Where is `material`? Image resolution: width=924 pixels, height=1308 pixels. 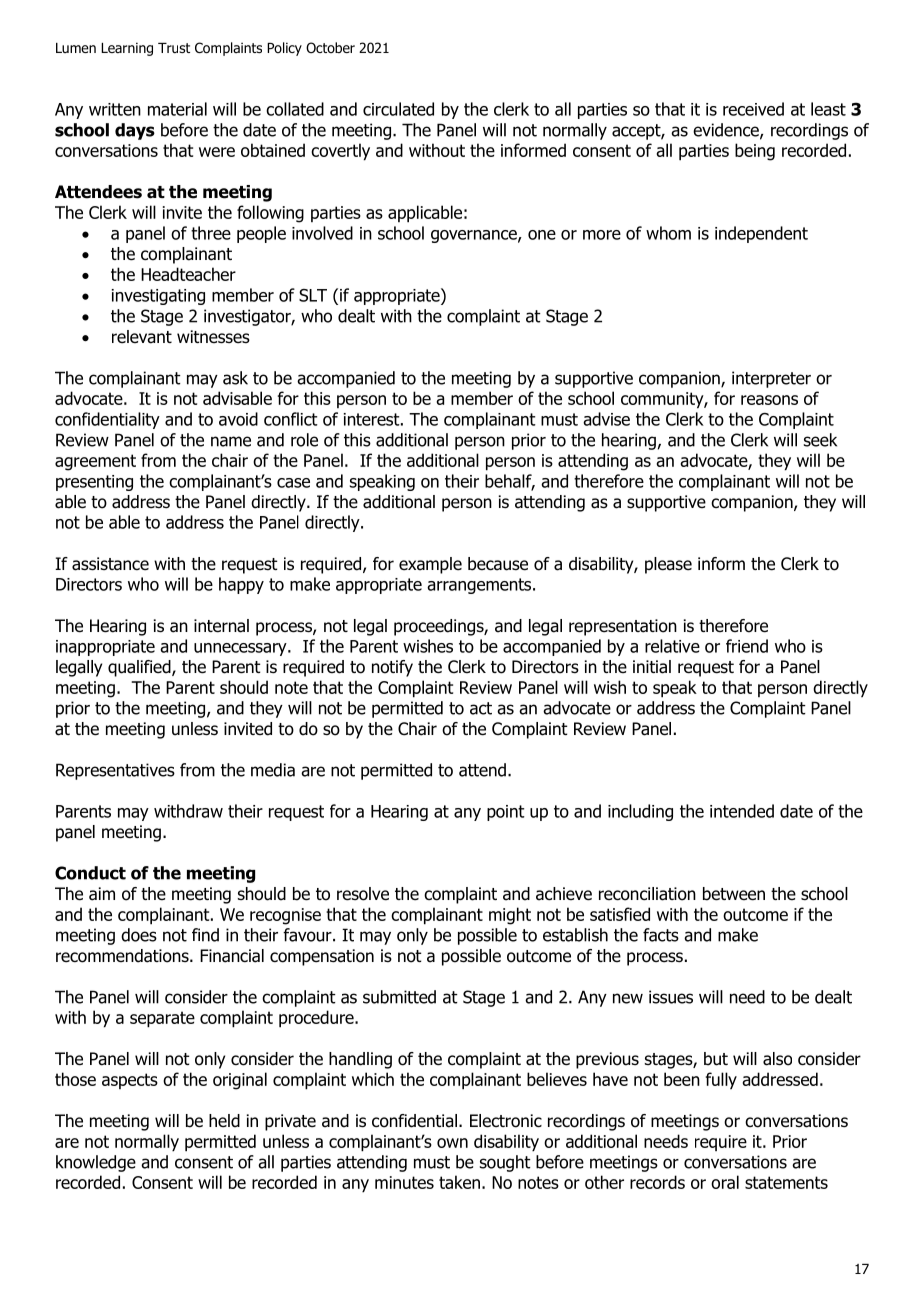 material is located at coordinates (177, 109).
